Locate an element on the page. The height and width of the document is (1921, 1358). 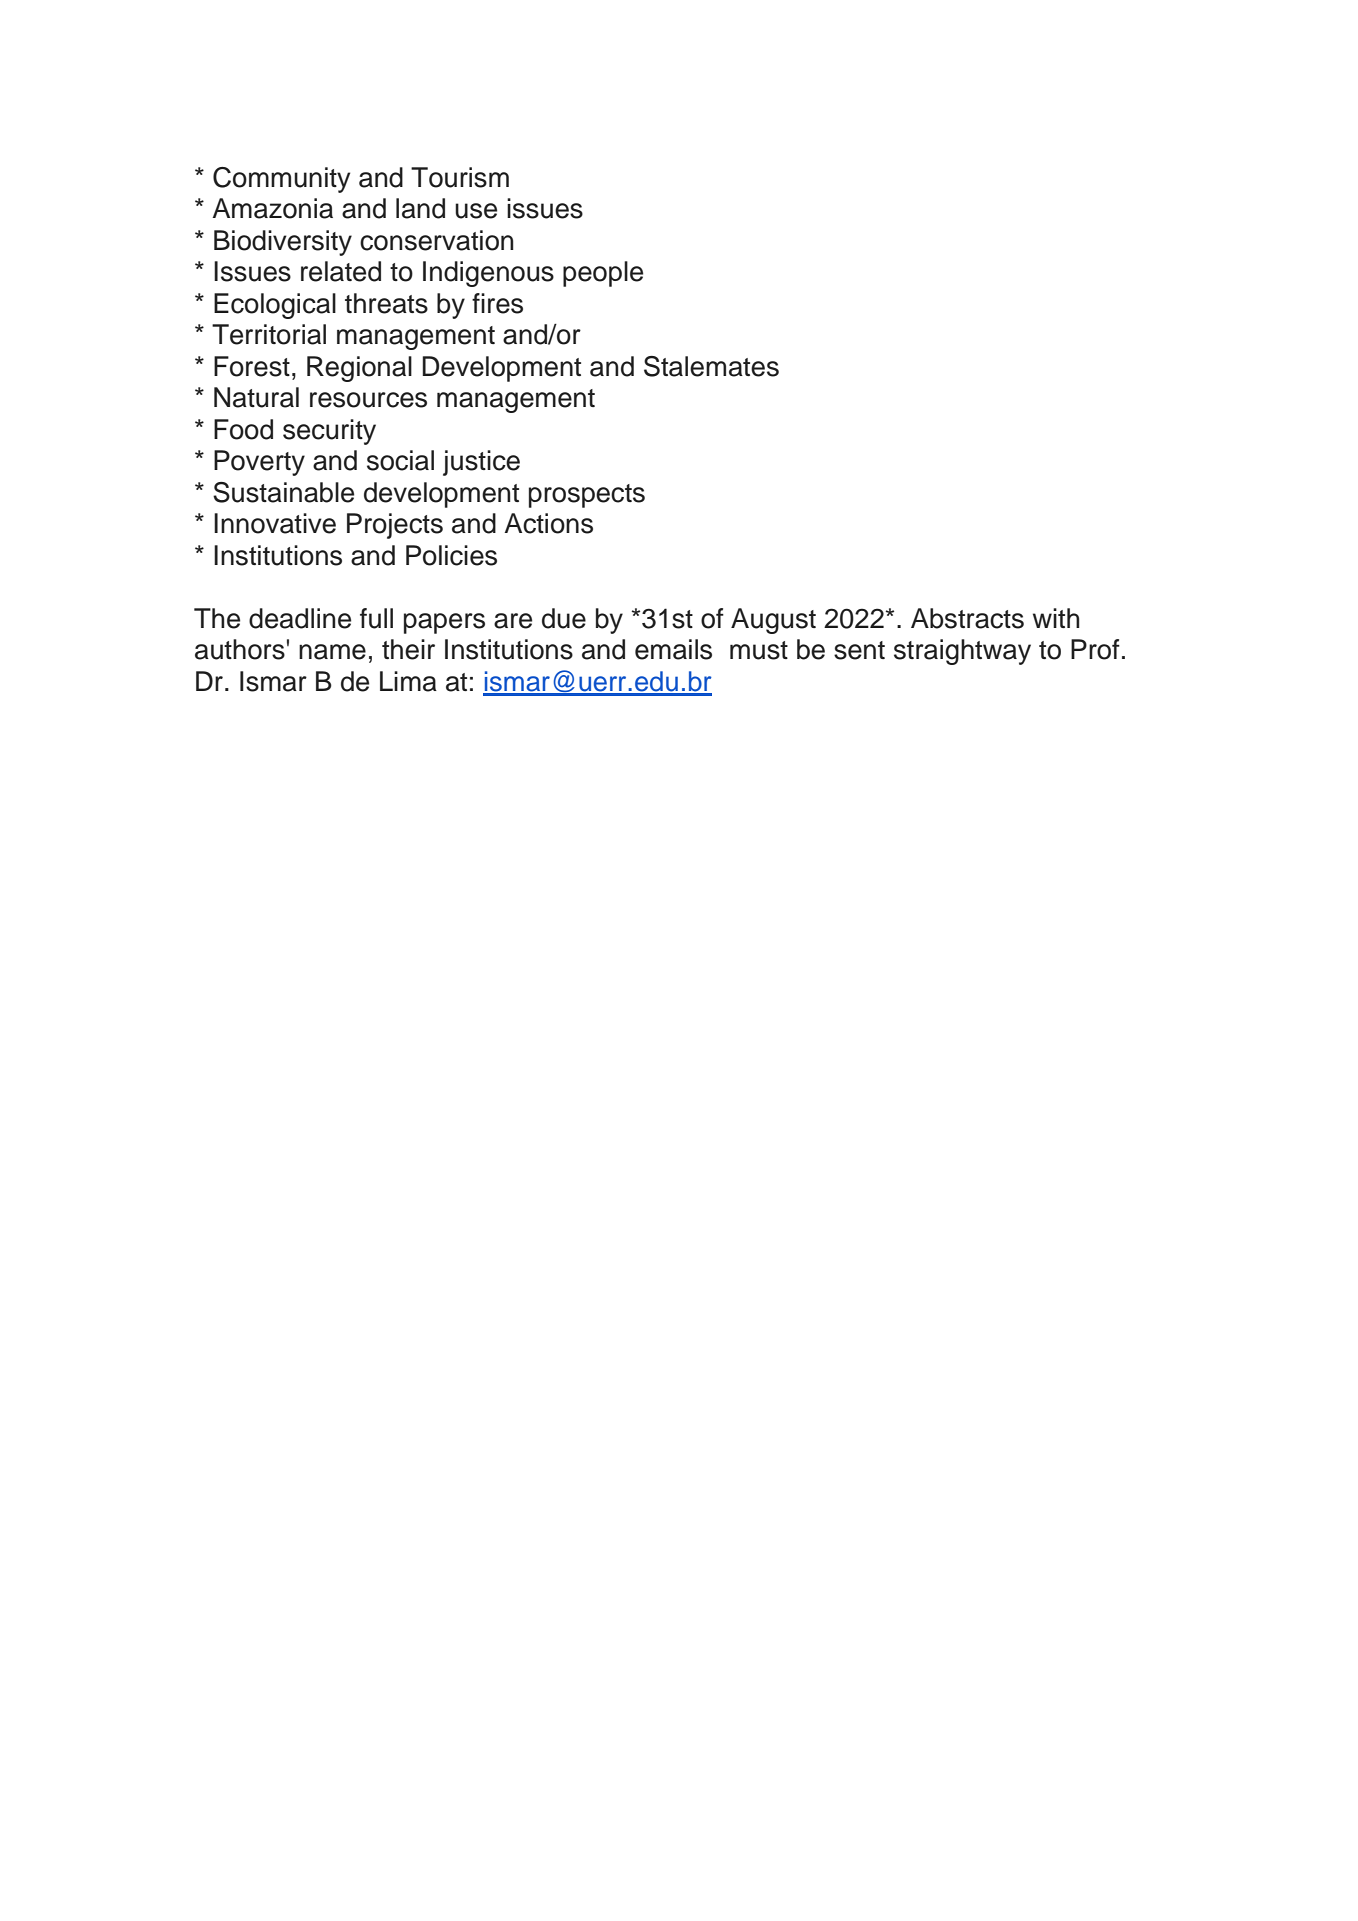
use is located at coordinates (476, 211).
